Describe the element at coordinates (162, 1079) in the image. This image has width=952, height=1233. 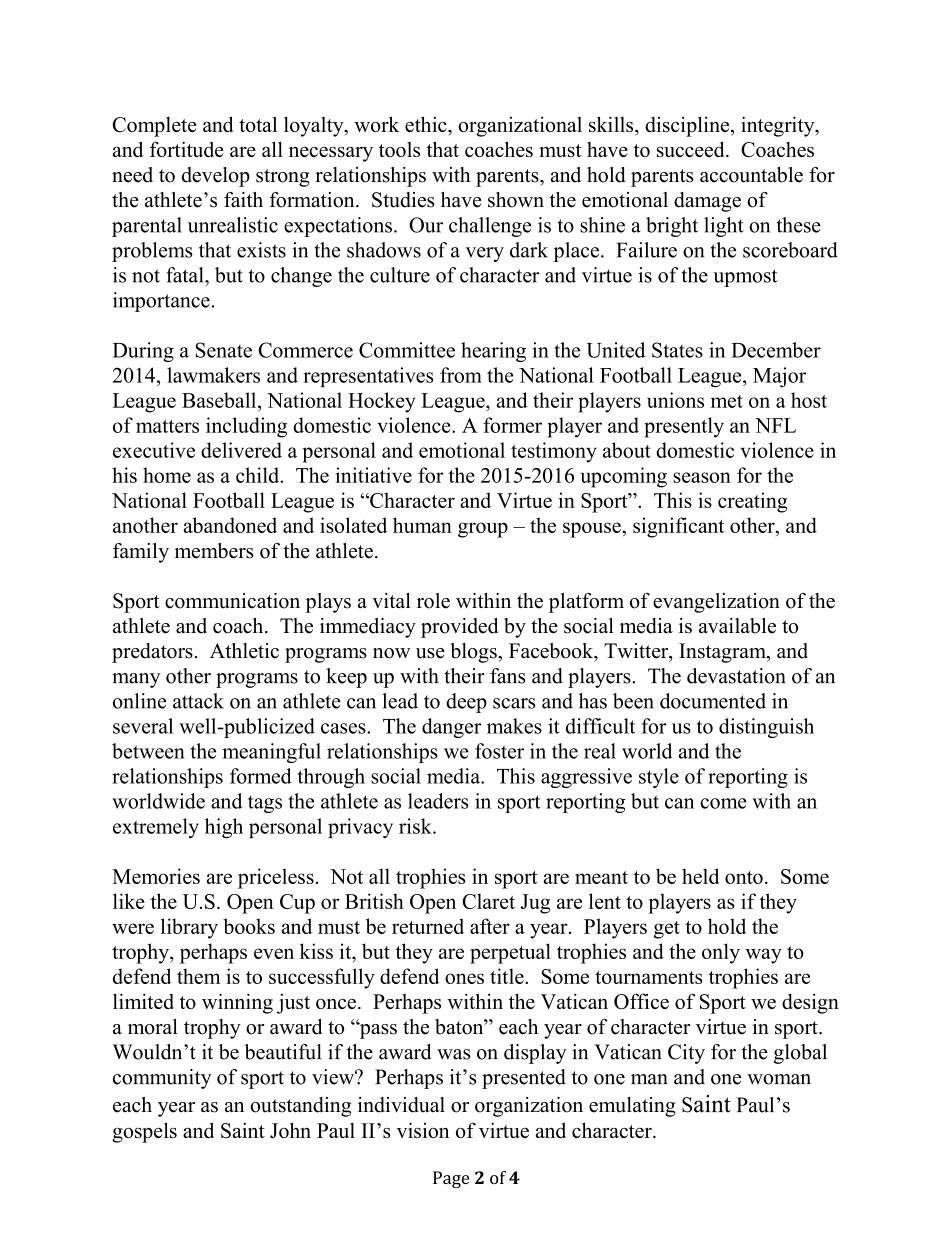
I see `community` at that location.
